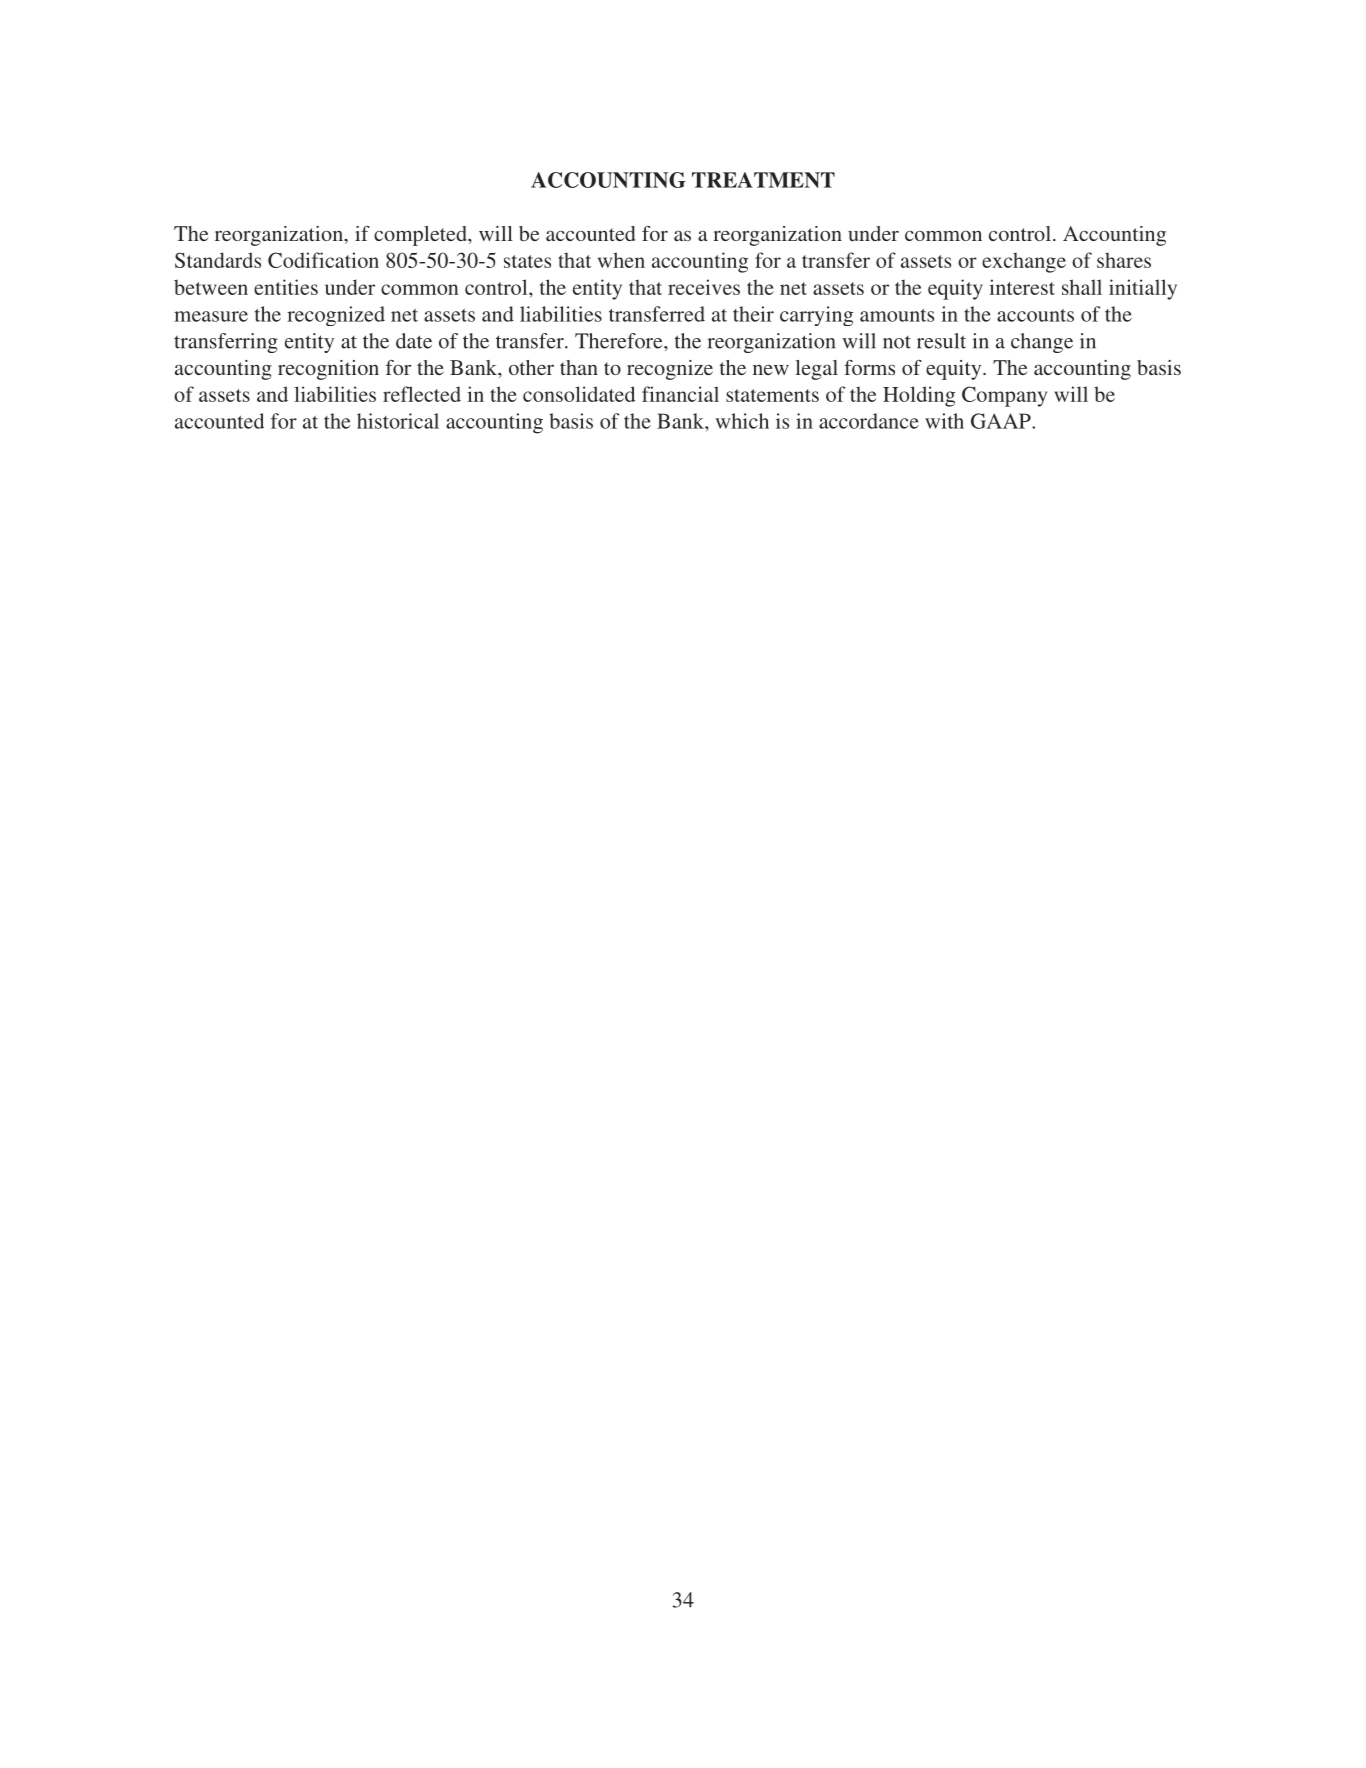 The height and width of the image is (1768, 1366). What do you see at coordinates (398, 421) in the image?
I see `historical` at bounding box center [398, 421].
